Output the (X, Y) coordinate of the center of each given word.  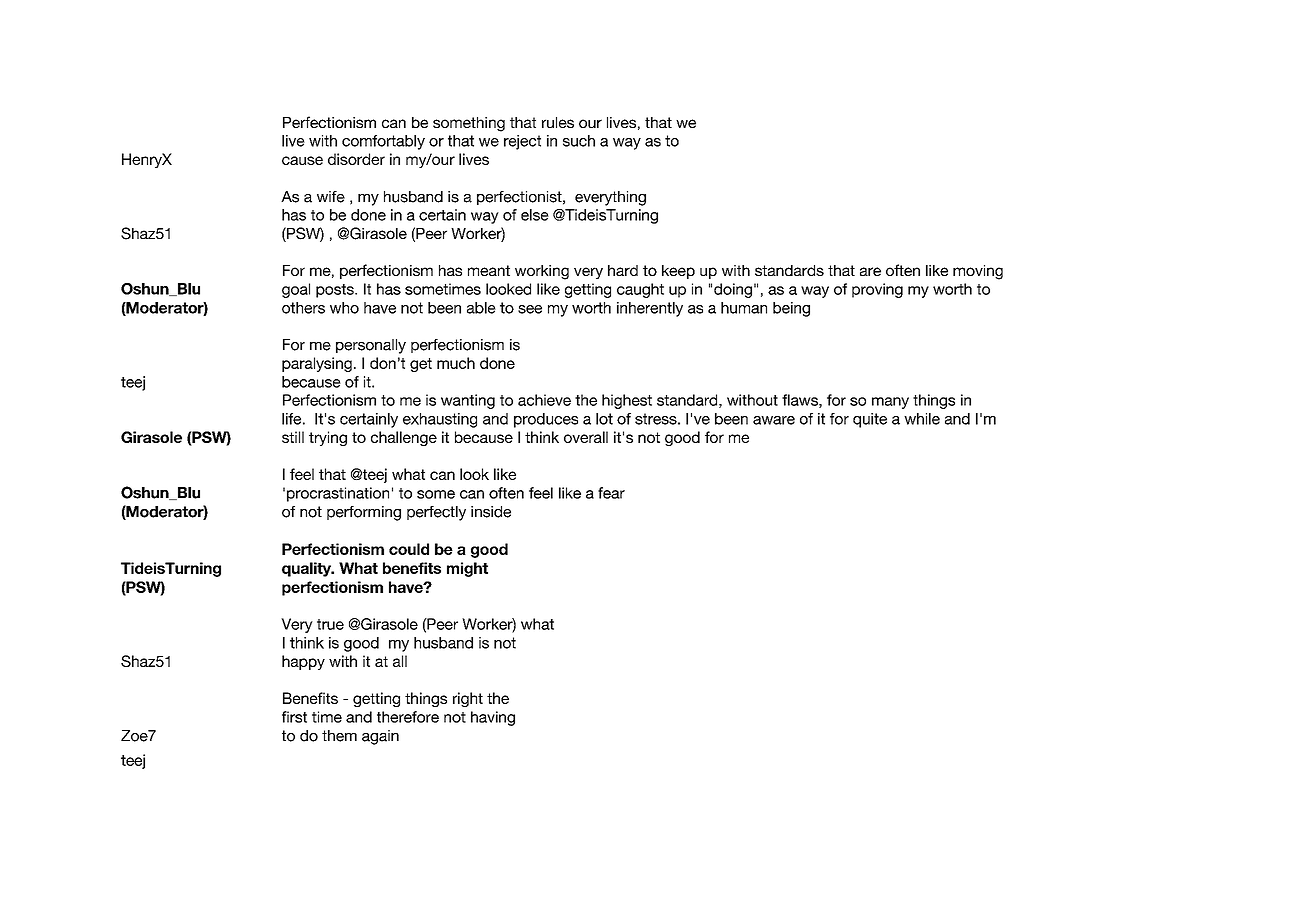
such (579, 141)
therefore (408, 717)
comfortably (383, 142)
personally (371, 346)
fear (611, 493)
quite (870, 420)
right (468, 699)
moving (978, 272)
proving (877, 290)
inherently (650, 309)
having (493, 718)
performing (364, 513)
